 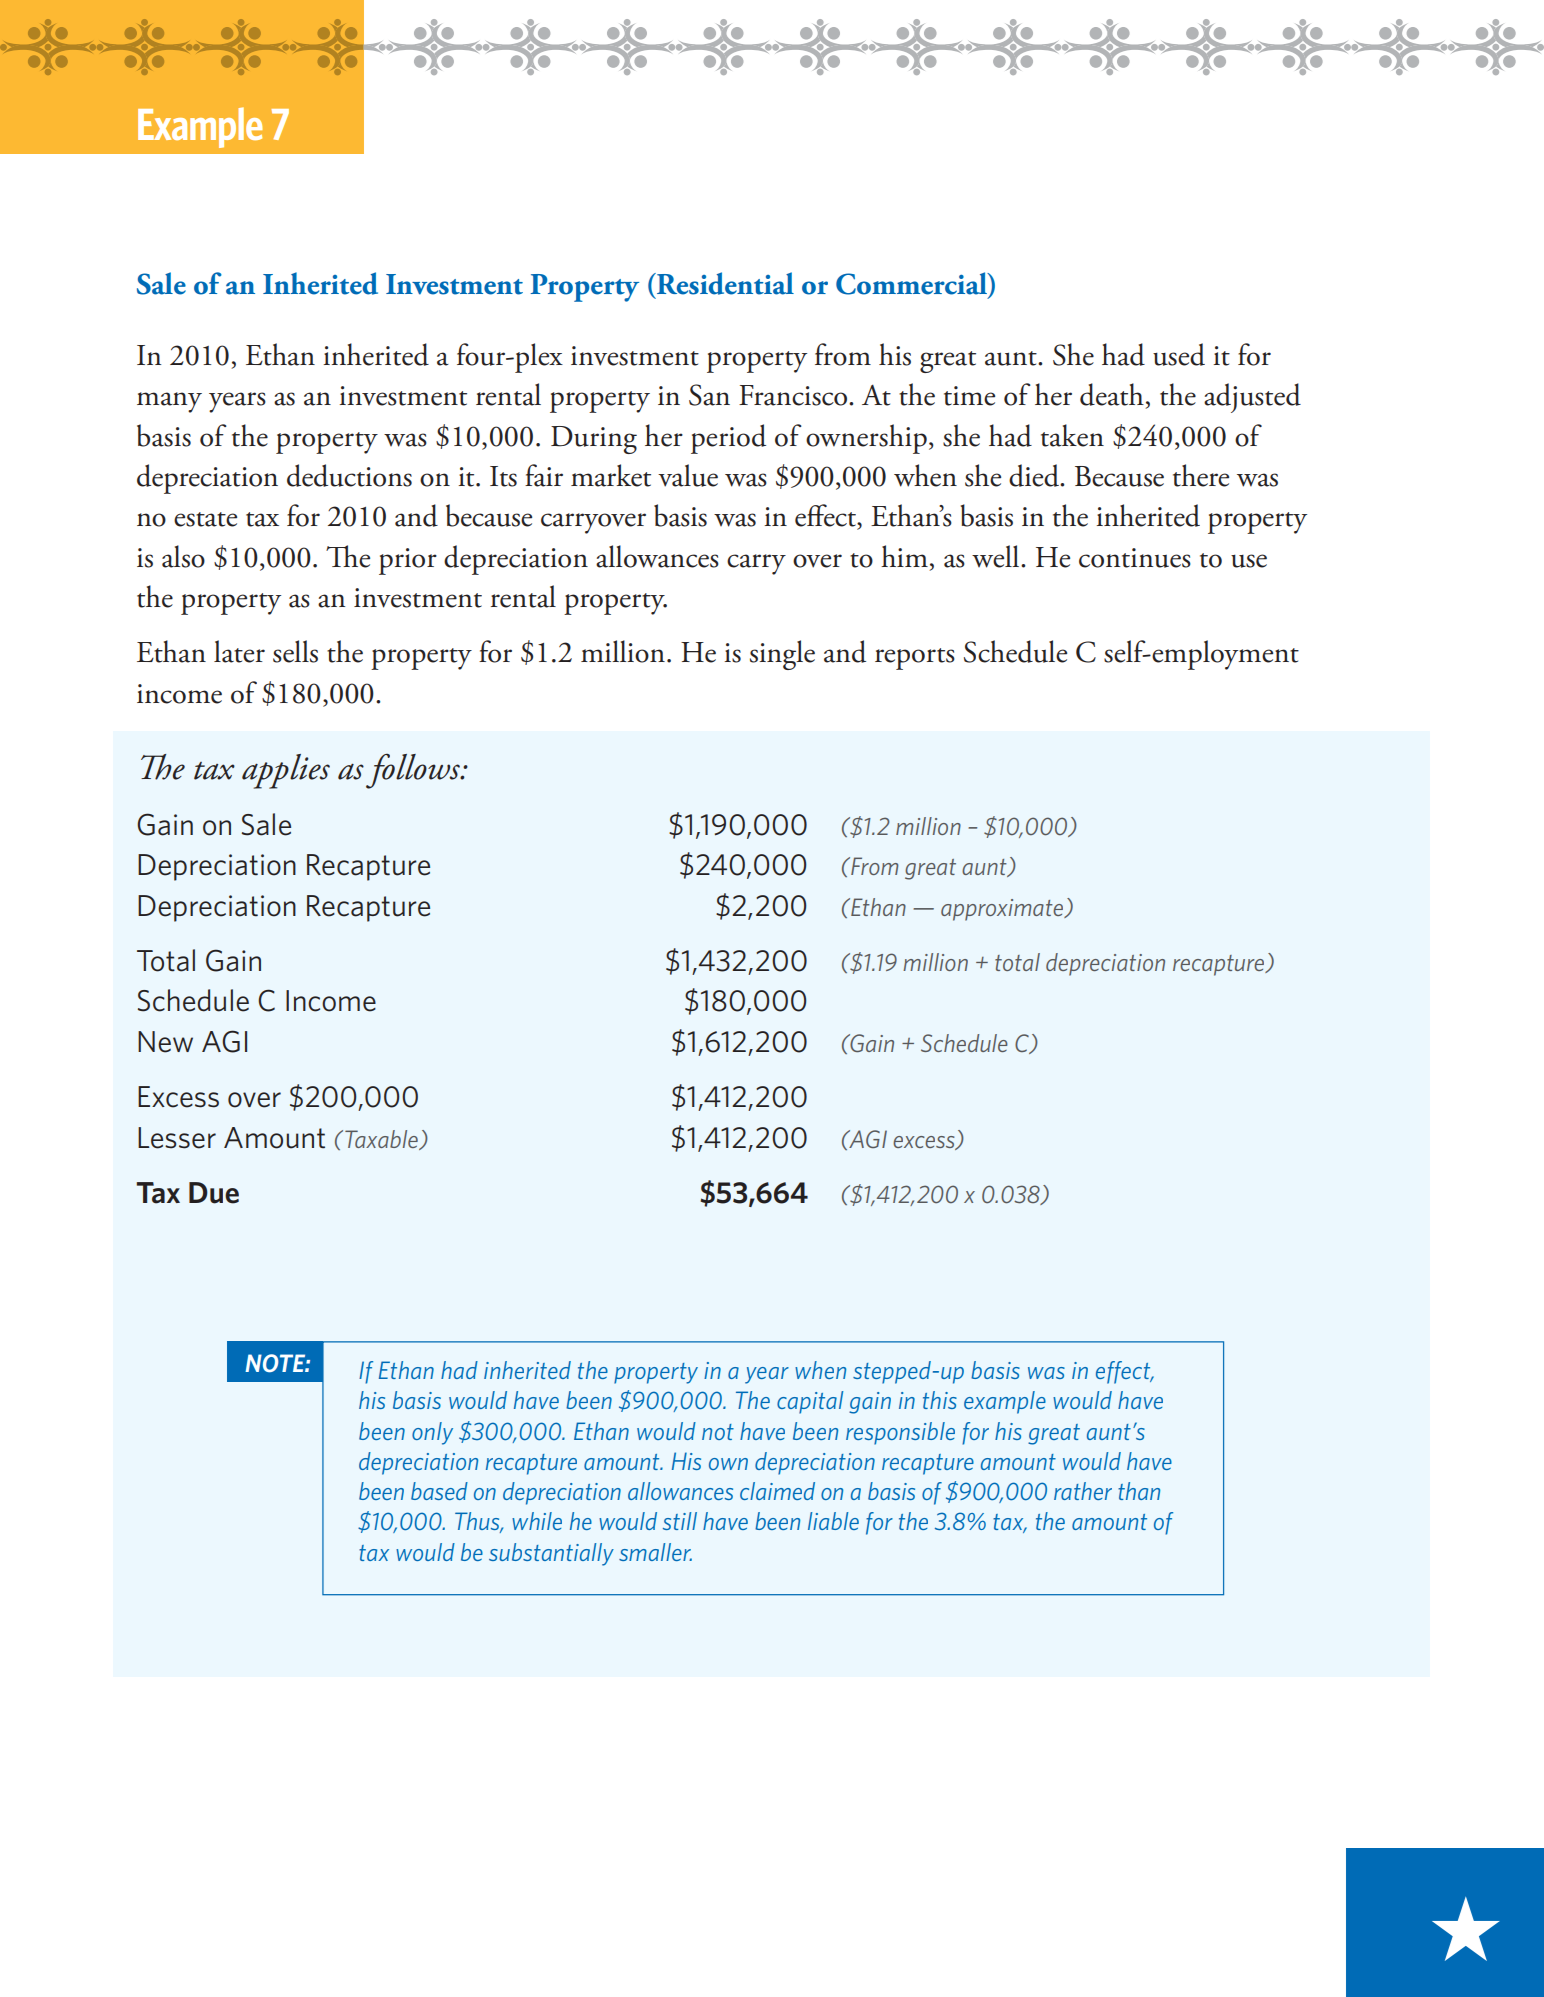 What do you see at coordinates (439, 1491) in the screenshot?
I see `based` at bounding box center [439, 1491].
